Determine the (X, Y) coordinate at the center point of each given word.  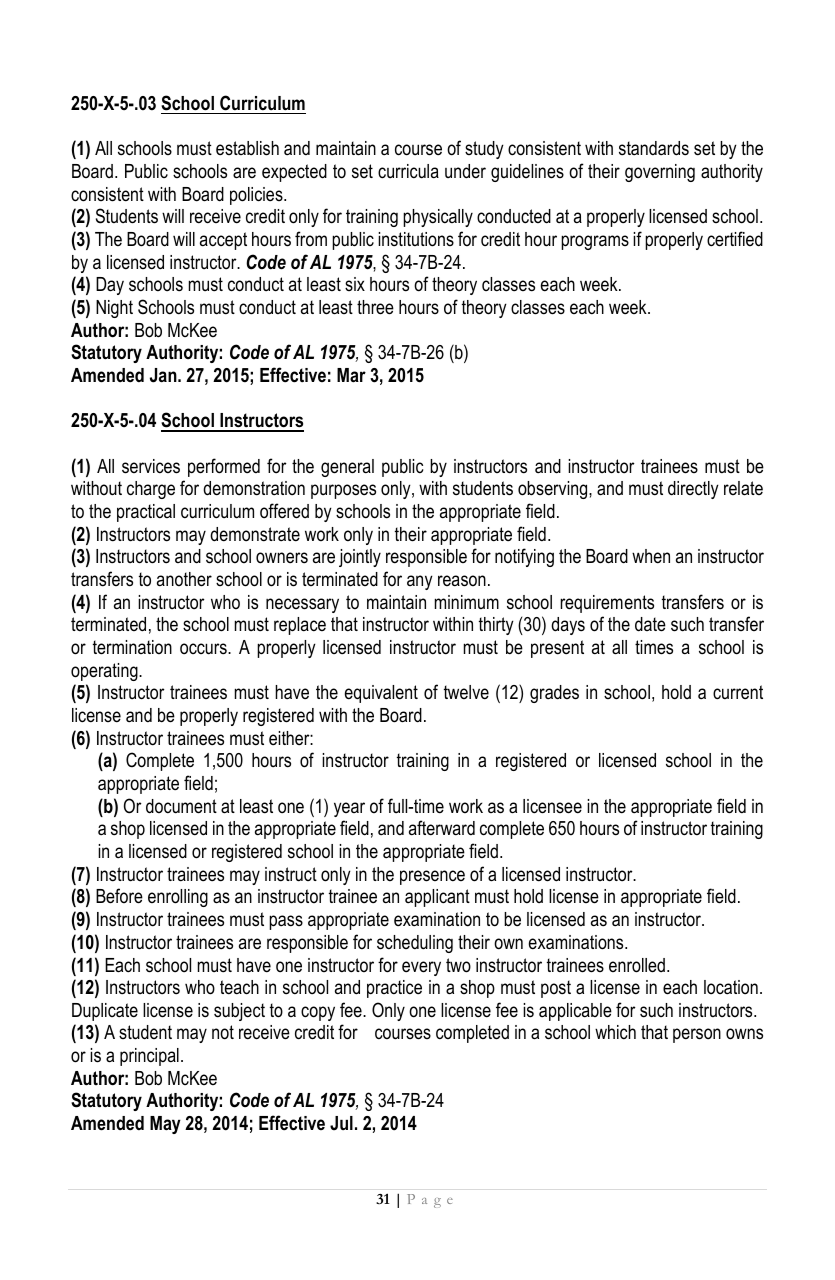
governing (660, 173)
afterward (442, 828)
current (738, 692)
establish (247, 148)
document (181, 806)
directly (693, 490)
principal (149, 1057)
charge (151, 490)
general (347, 468)
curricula (408, 171)
